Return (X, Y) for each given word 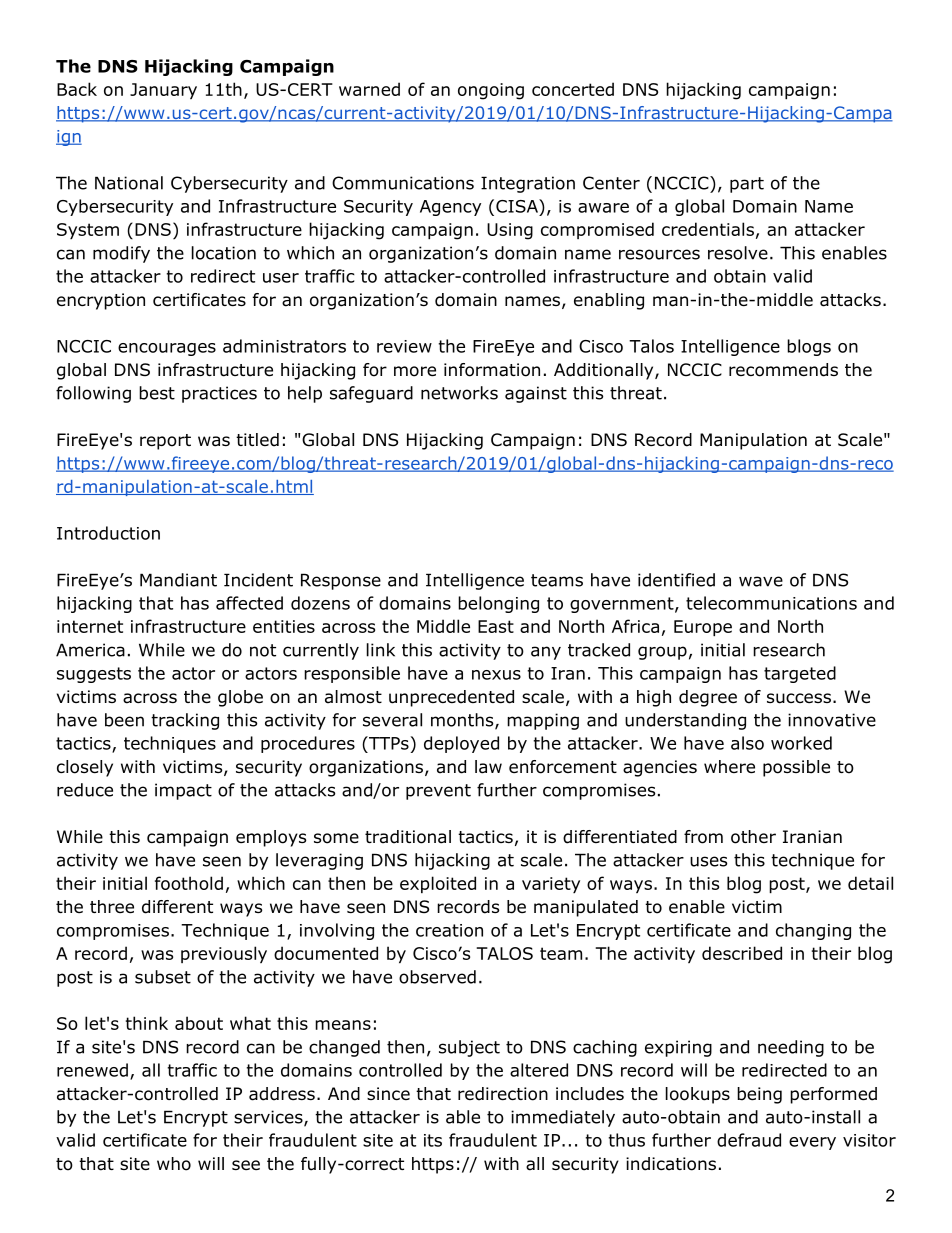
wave (761, 581)
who (174, 1164)
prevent (438, 792)
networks (459, 393)
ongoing (491, 91)
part (747, 185)
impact (183, 791)
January (163, 91)
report (165, 442)
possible (796, 768)
